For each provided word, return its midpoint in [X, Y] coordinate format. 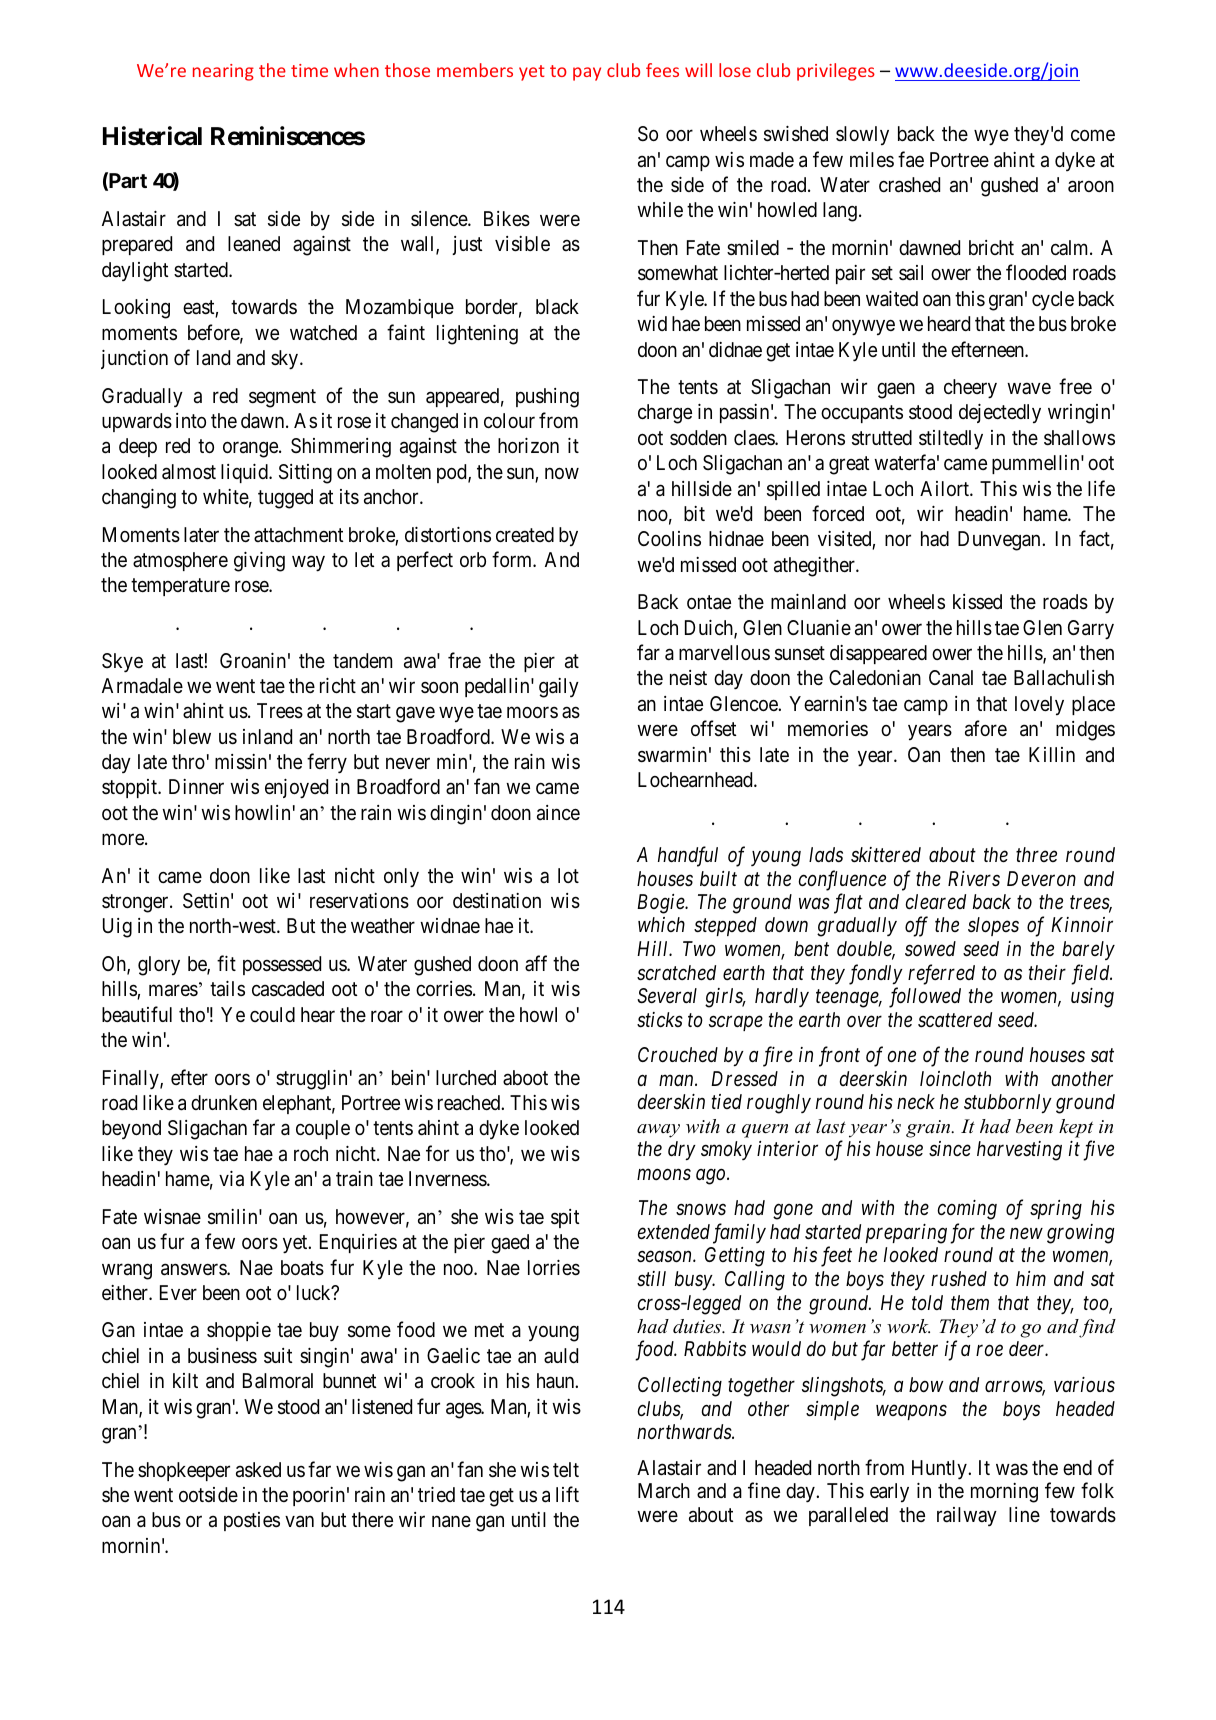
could [272, 1014]
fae [911, 159]
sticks [660, 1020]
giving [259, 562]
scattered [955, 1020]
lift [567, 1494]
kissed [977, 601]
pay [587, 74]
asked [258, 1470]
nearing [223, 72]
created [525, 534]
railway [967, 1516]
